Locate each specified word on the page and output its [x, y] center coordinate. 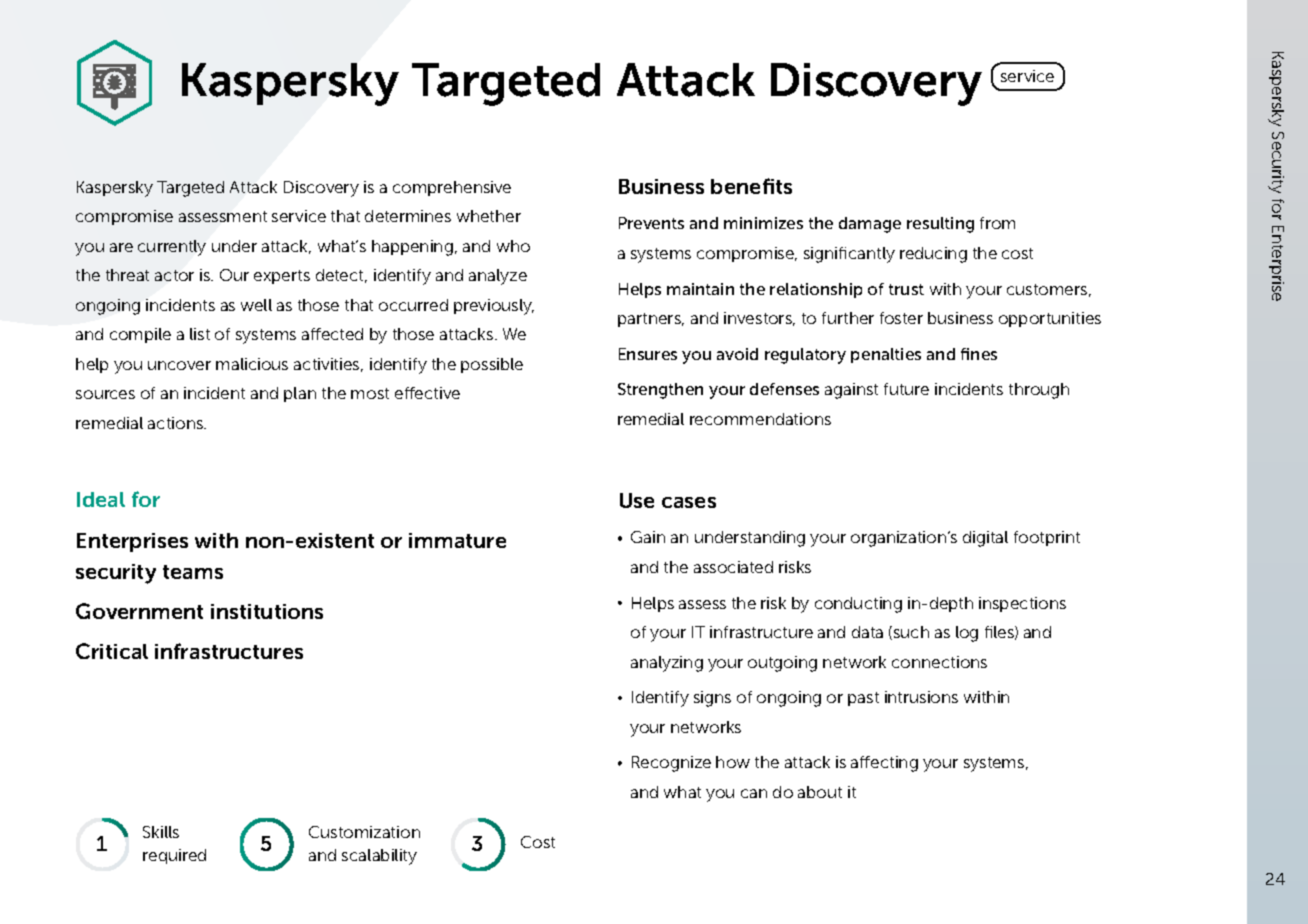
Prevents [651, 223]
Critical [112, 651]
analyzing [667, 664]
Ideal [101, 499]
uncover [179, 365]
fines [979, 354]
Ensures [648, 354]
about [820, 792]
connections [939, 662]
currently [172, 248]
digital [985, 539]
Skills [161, 832]
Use [637, 500]
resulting [940, 225]
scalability [379, 857]
